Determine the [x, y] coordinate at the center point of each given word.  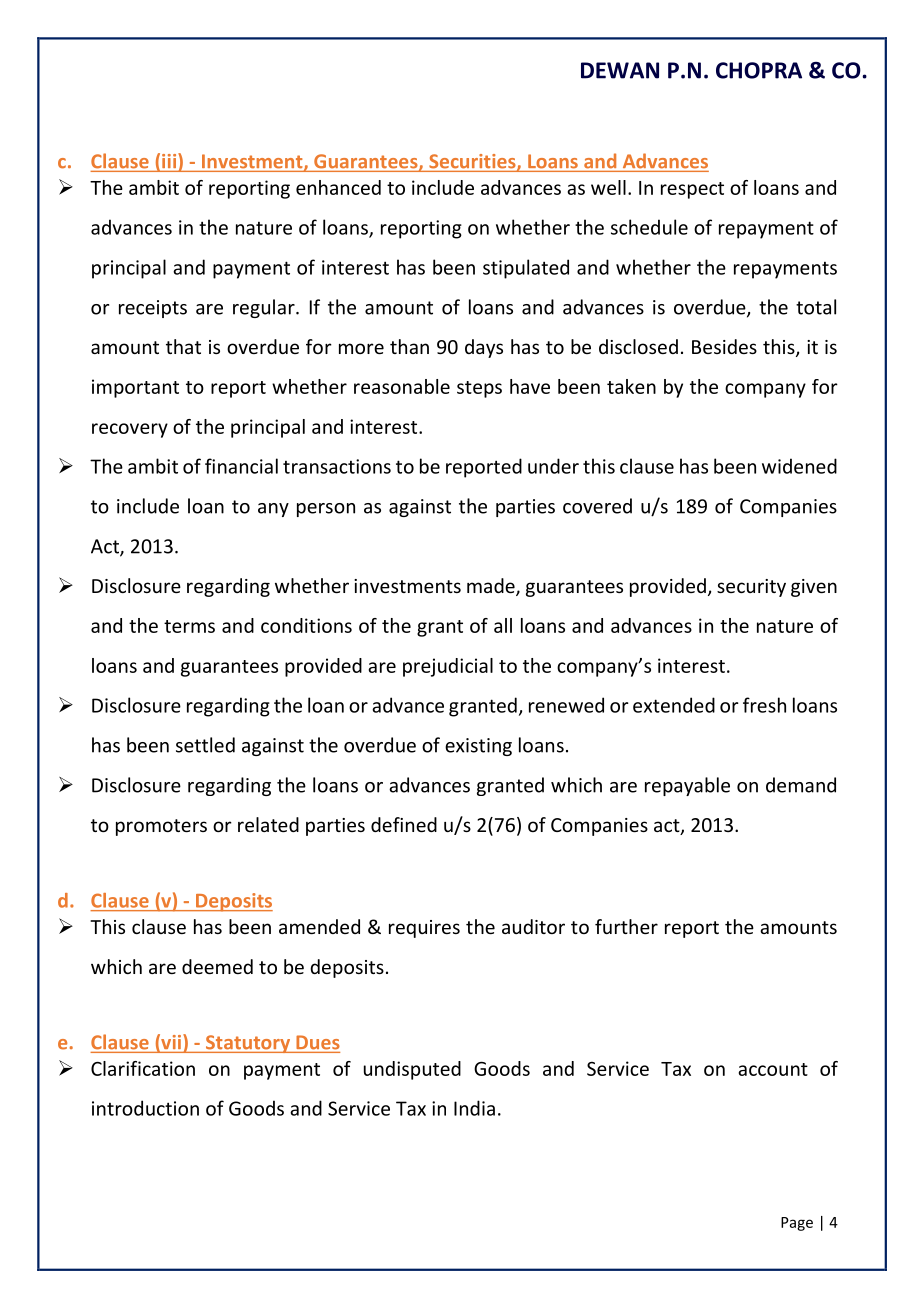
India [474, 1108]
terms [189, 626]
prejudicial [448, 667]
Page [797, 1224]
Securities [473, 162]
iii [170, 162]
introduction [145, 1108]
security [751, 588]
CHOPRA [759, 70]
